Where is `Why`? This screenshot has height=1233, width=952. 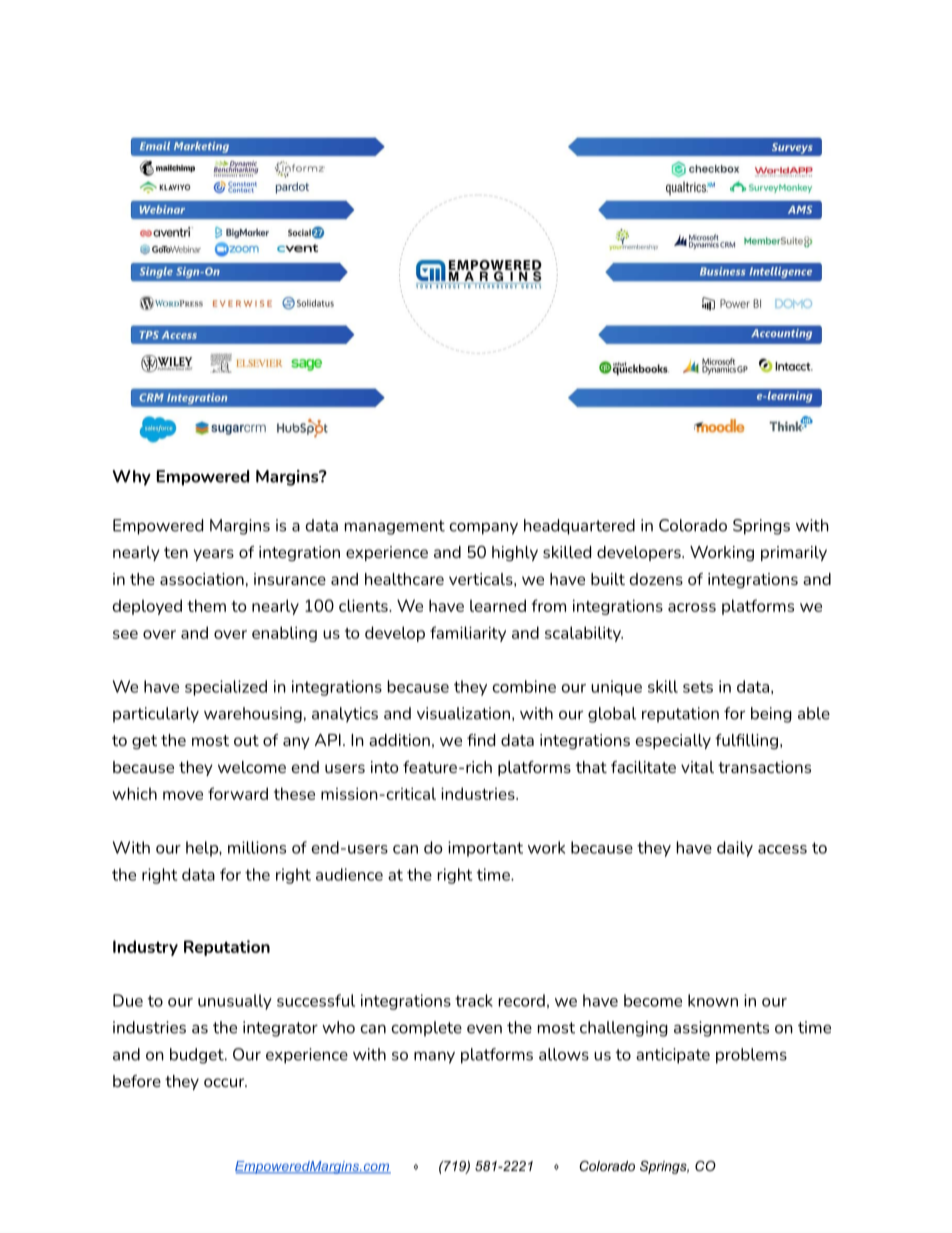 Why is located at coordinates (132, 478).
